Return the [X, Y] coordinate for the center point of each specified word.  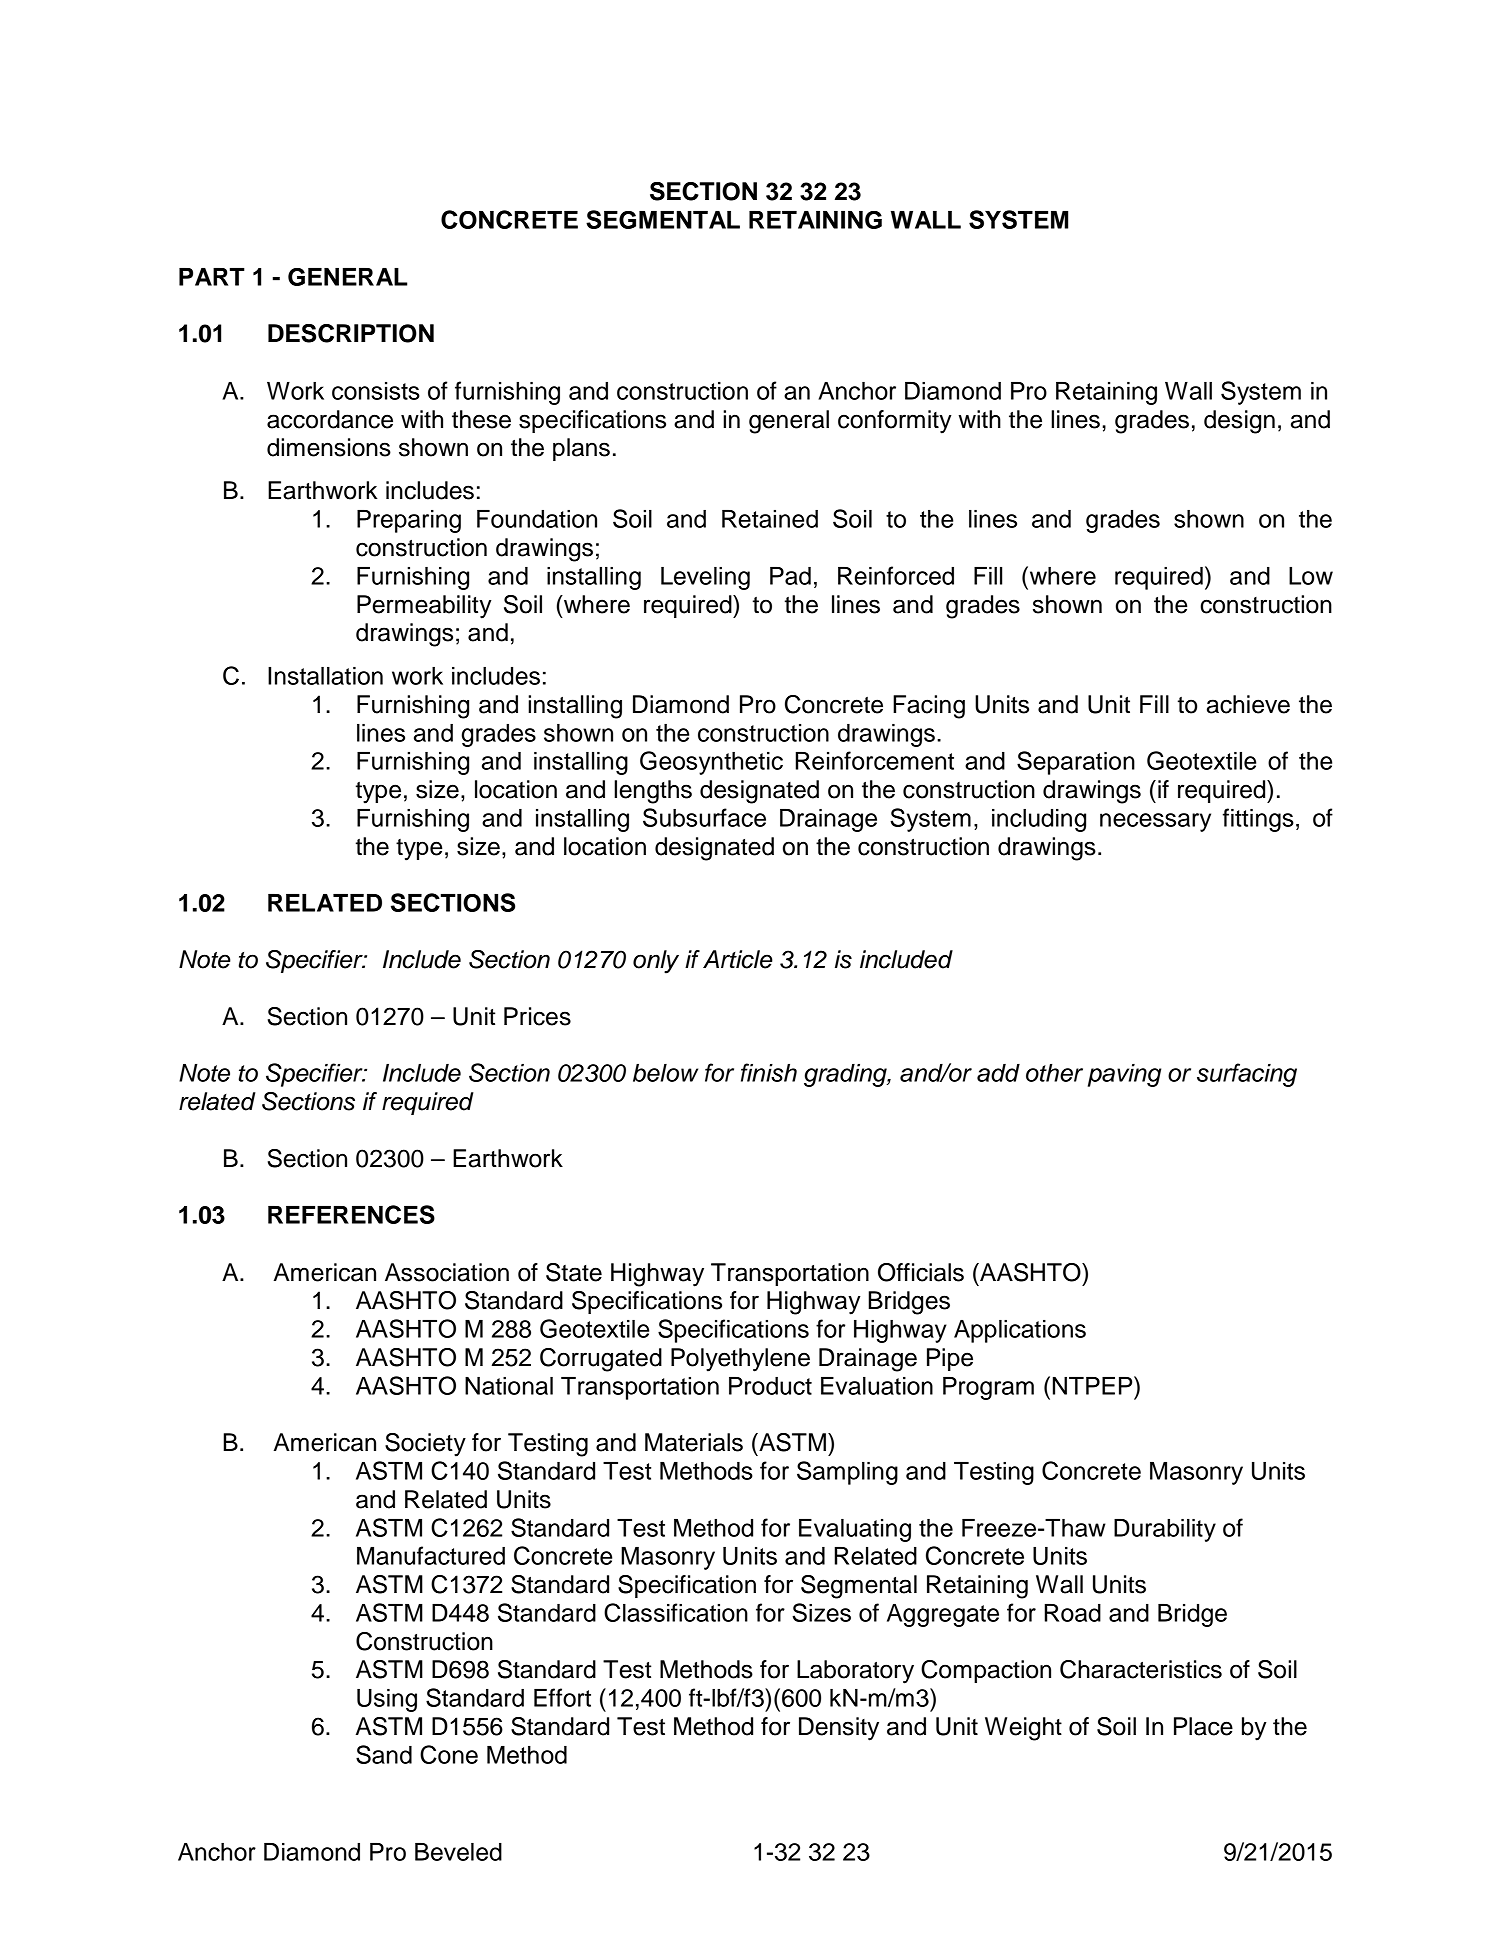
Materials [694, 1442]
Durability [1165, 1530]
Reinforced [896, 575]
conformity [895, 422]
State [574, 1272]
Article [738, 959]
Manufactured [431, 1555]
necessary [1155, 822]
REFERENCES [351, 1214]
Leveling [705, 578]
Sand [384, 1754]
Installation [325, 676]
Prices [537, 1016]
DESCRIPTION [351, 333]
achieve [1248, 704]
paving [1124, 1075]
